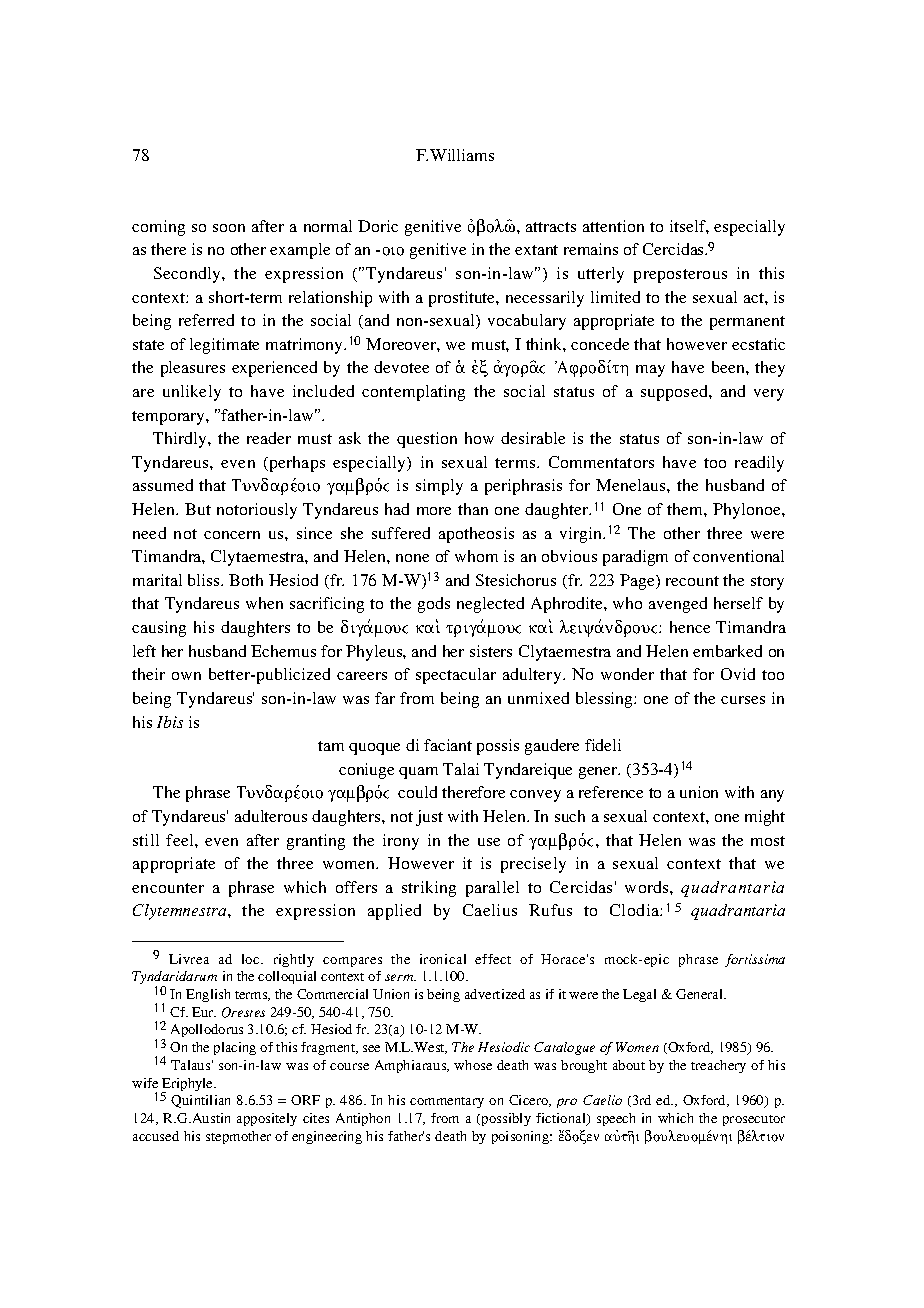 This screenshot has height=1308, width=924. Describe the element at coordinates (447, 1102) in the screenshot. I see `commentary` at that location.
